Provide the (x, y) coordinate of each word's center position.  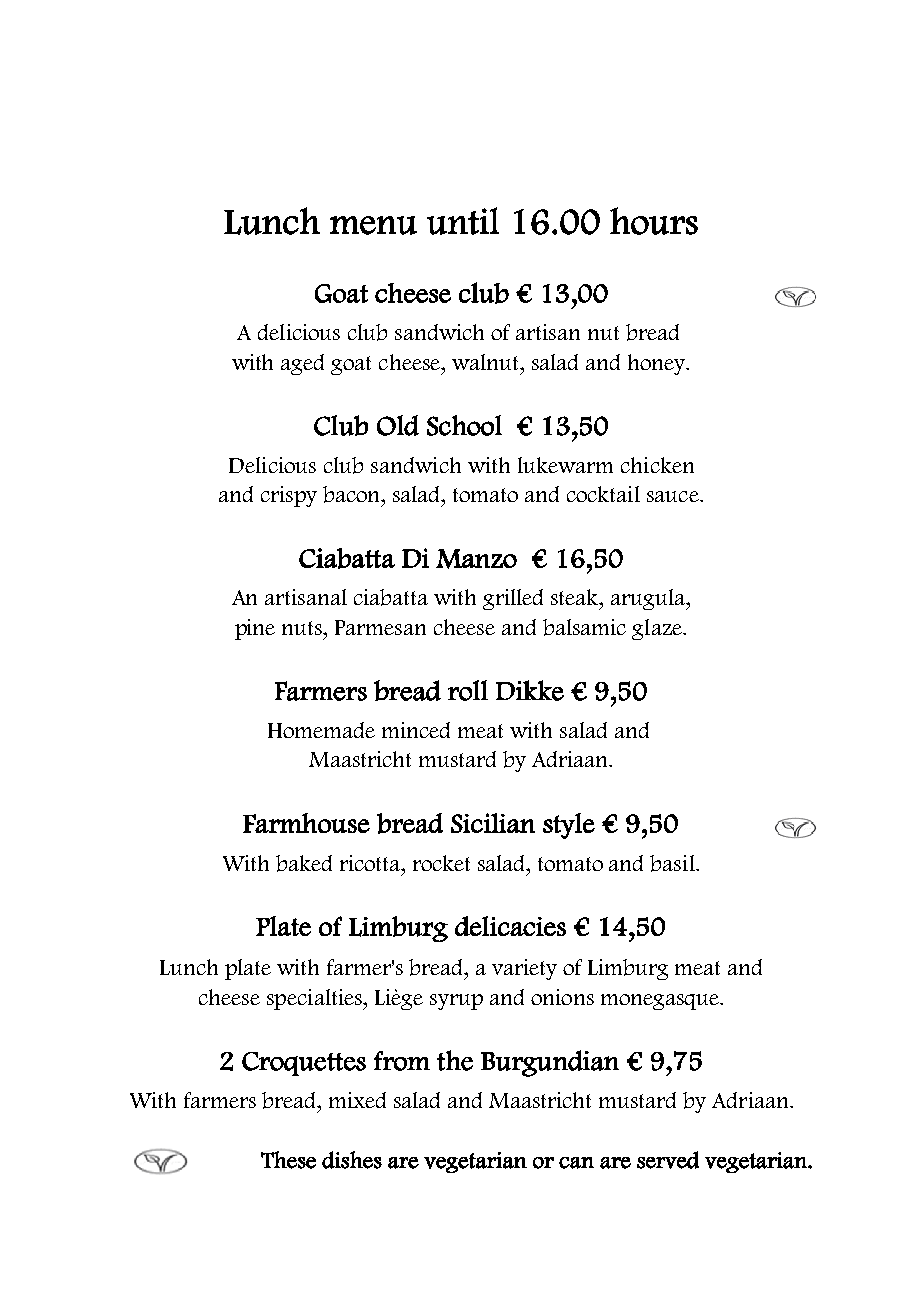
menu (373, 225)
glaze (658, 629)
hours (654, 221)
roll (468, 690)
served (668, 1160)
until (463, 221)
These (288, 1160)
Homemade (321, 730)
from (402, 1061)
